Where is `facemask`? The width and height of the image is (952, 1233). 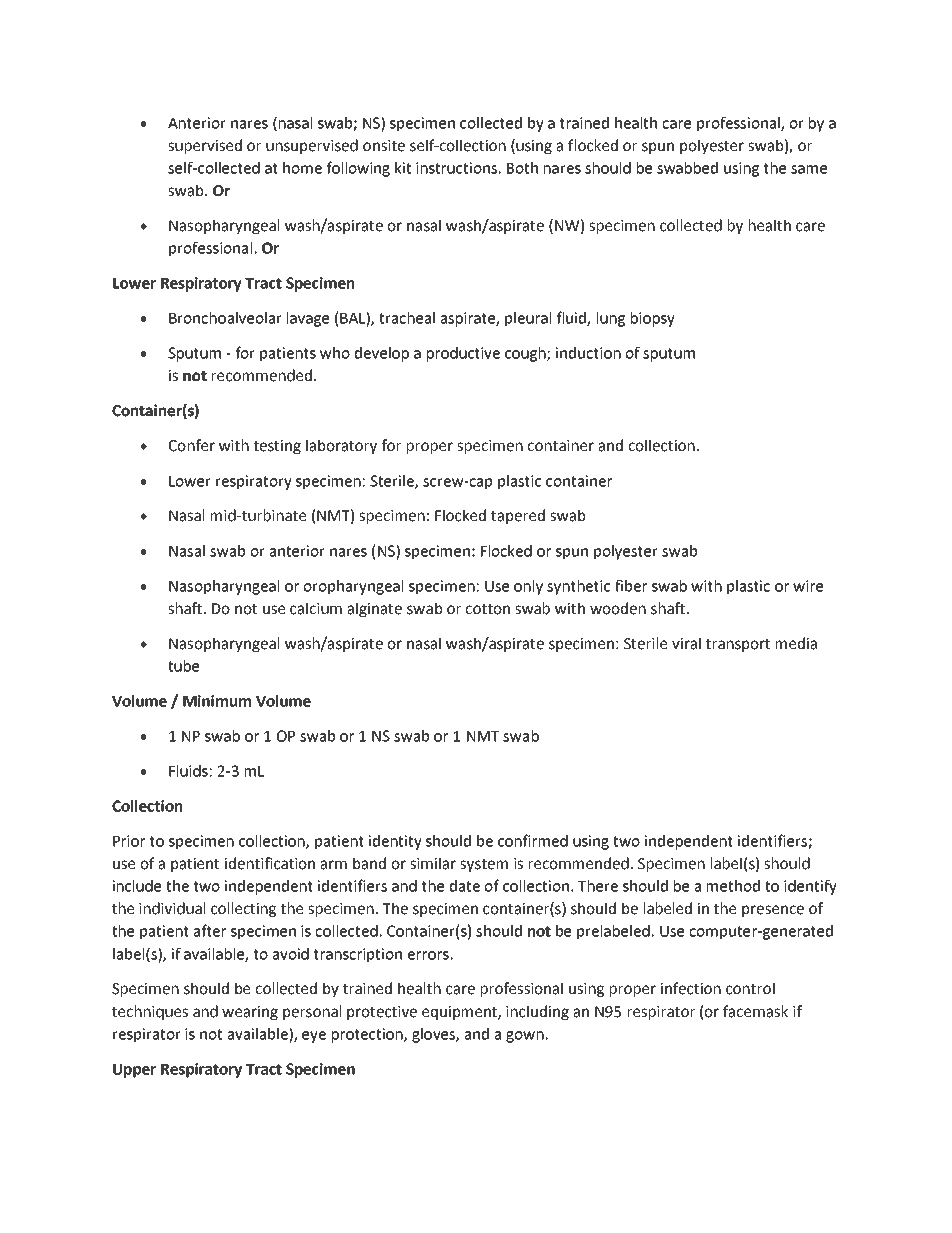 facemask is located at coordinates (755, 1011).
